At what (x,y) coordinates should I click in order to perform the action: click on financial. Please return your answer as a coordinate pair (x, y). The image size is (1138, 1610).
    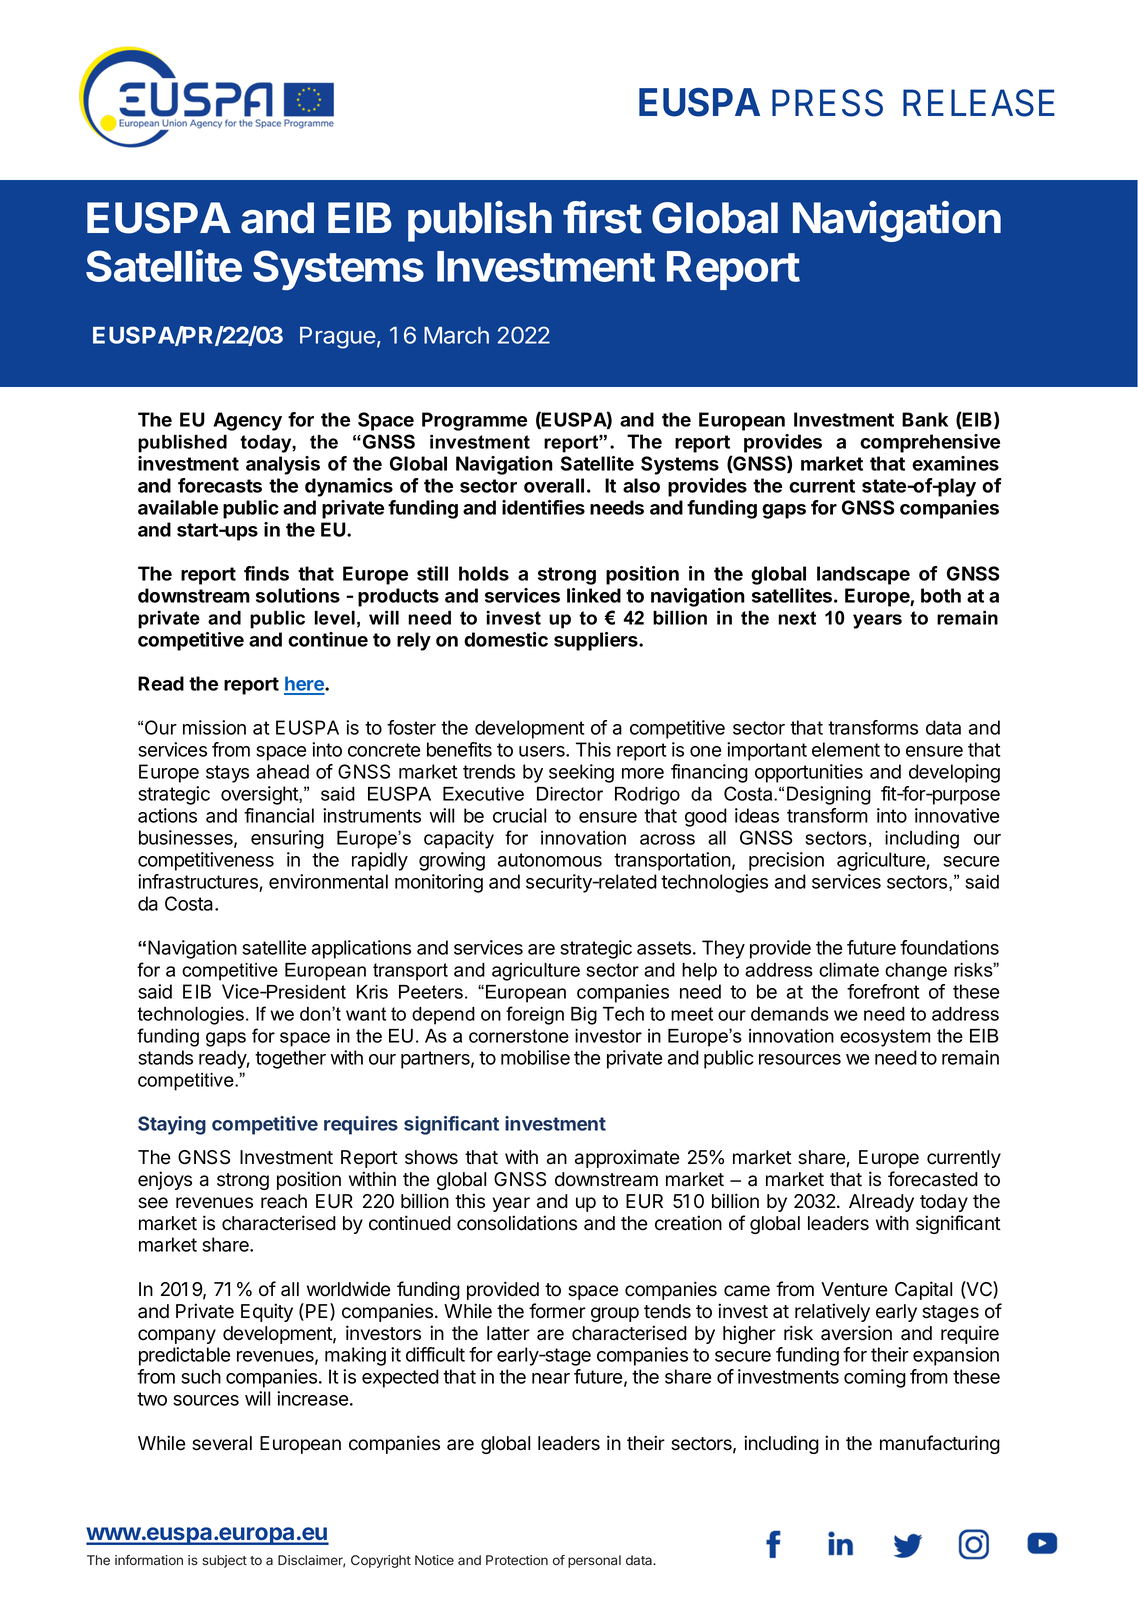
    Looking at the image, I should click on (279, 815).
